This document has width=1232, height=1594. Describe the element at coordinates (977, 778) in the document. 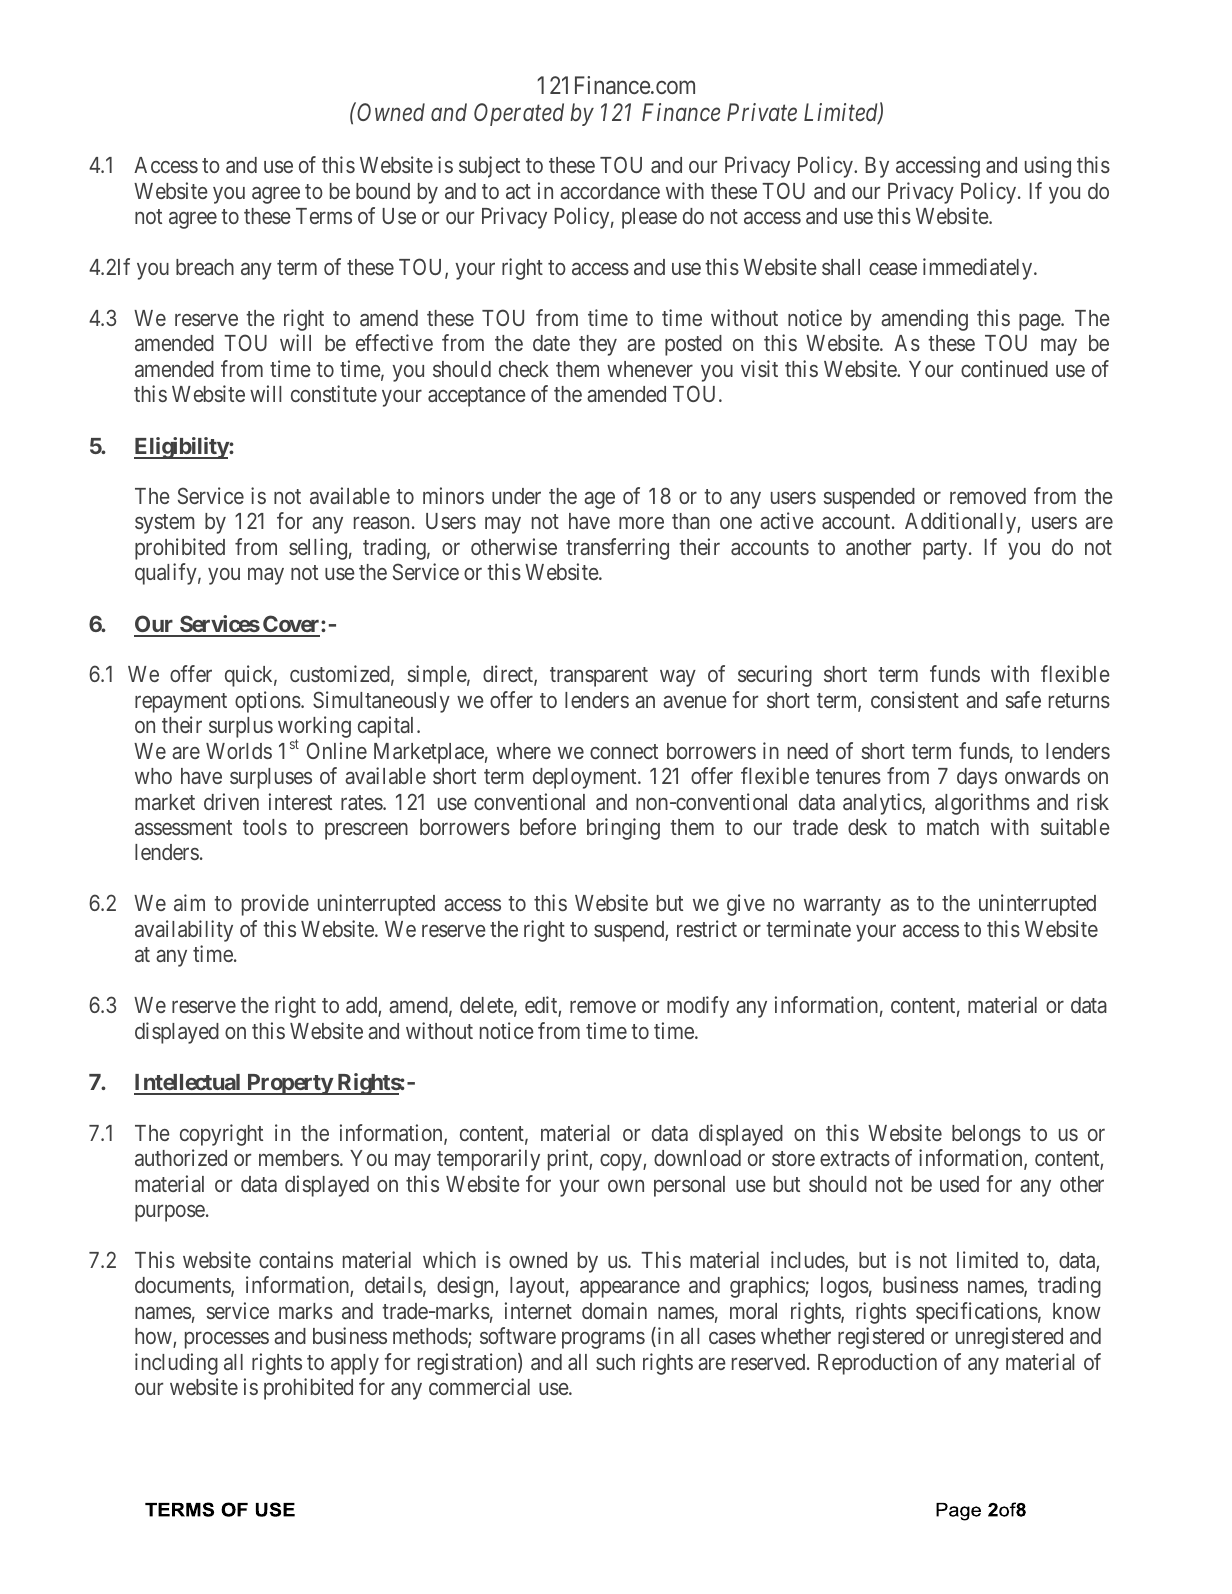

I see `days` at that location.
